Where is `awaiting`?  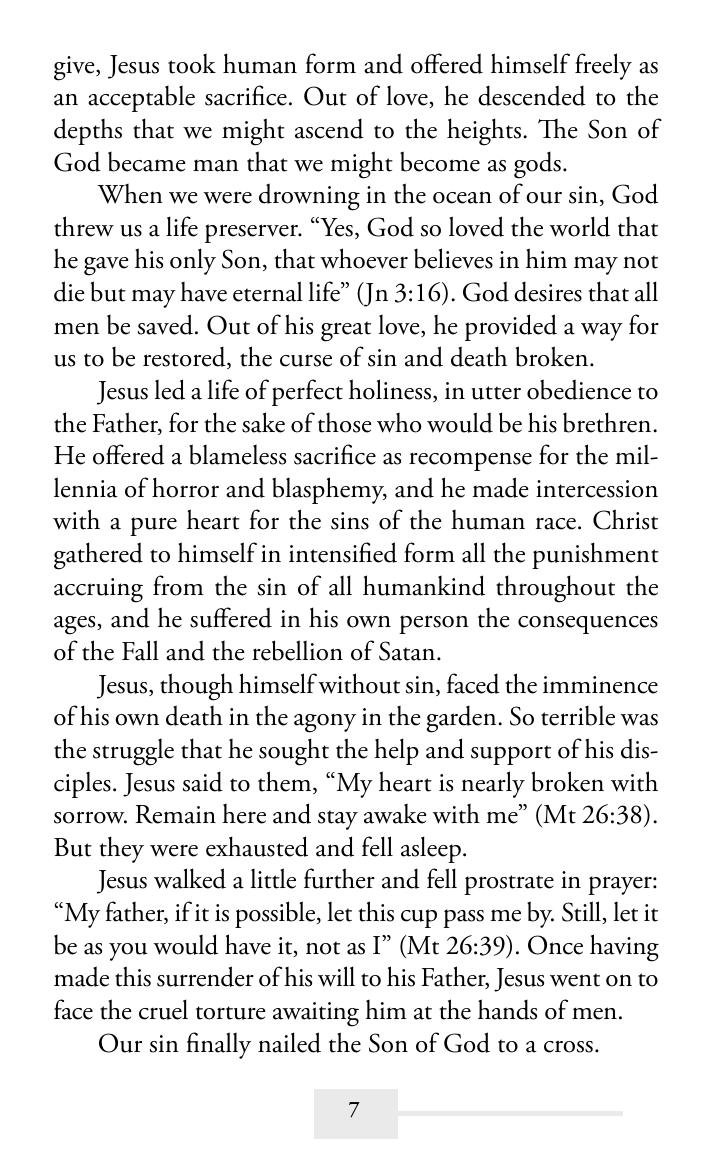
awaiting is located at coordinates (316, 1014).
